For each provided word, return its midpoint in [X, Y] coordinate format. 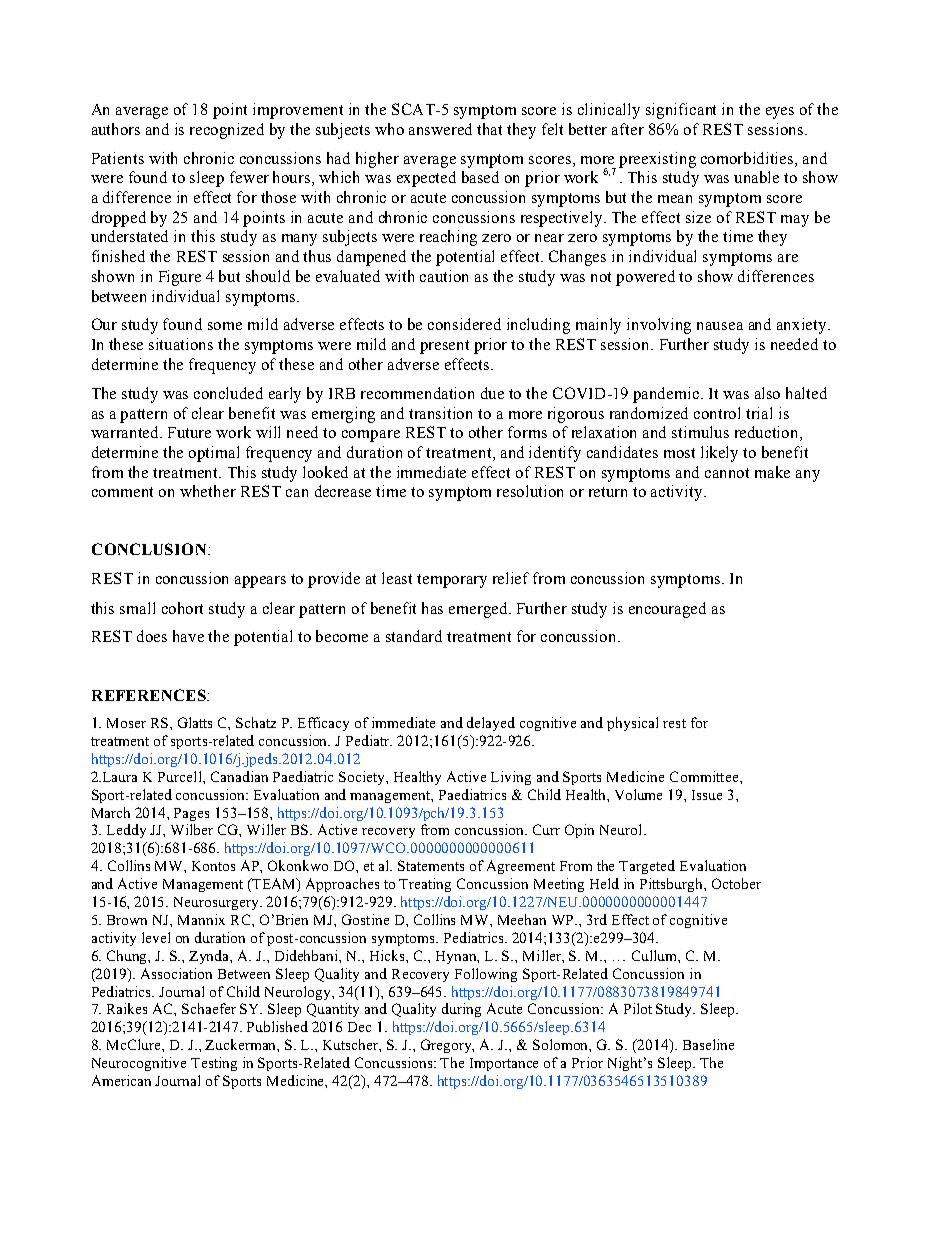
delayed [491, 724]
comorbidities [748, 158]
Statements [431, 865]
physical [632, 724]
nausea [720, 326]
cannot [727, 473]
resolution [530, 491]
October [736, 883]
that [489, 129]
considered [464, 324]
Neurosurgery [218, 903]
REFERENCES [150, 695]
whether [208, 491]
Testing [214, 1064]
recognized [227, 131]
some [225, 326]
